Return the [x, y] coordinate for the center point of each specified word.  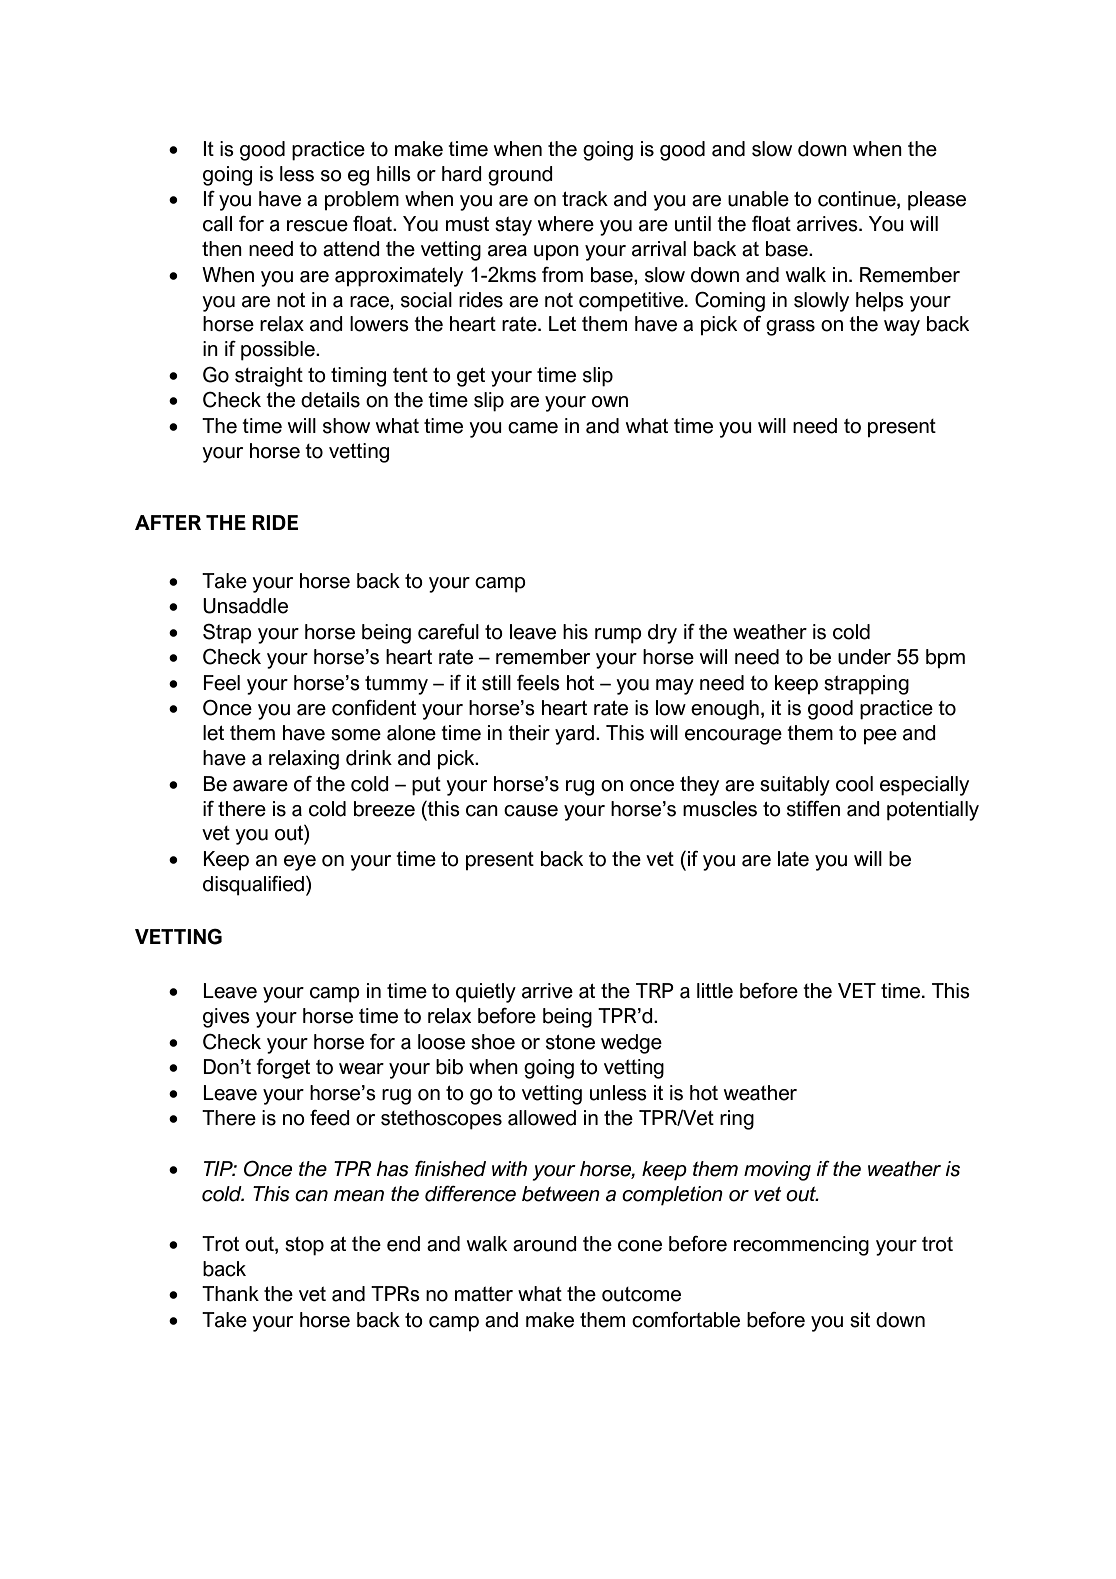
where [566, 224]
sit [860, 1320]
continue [858, 200]
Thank [230, 1294]
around [545, 1244]
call [217, 224]
